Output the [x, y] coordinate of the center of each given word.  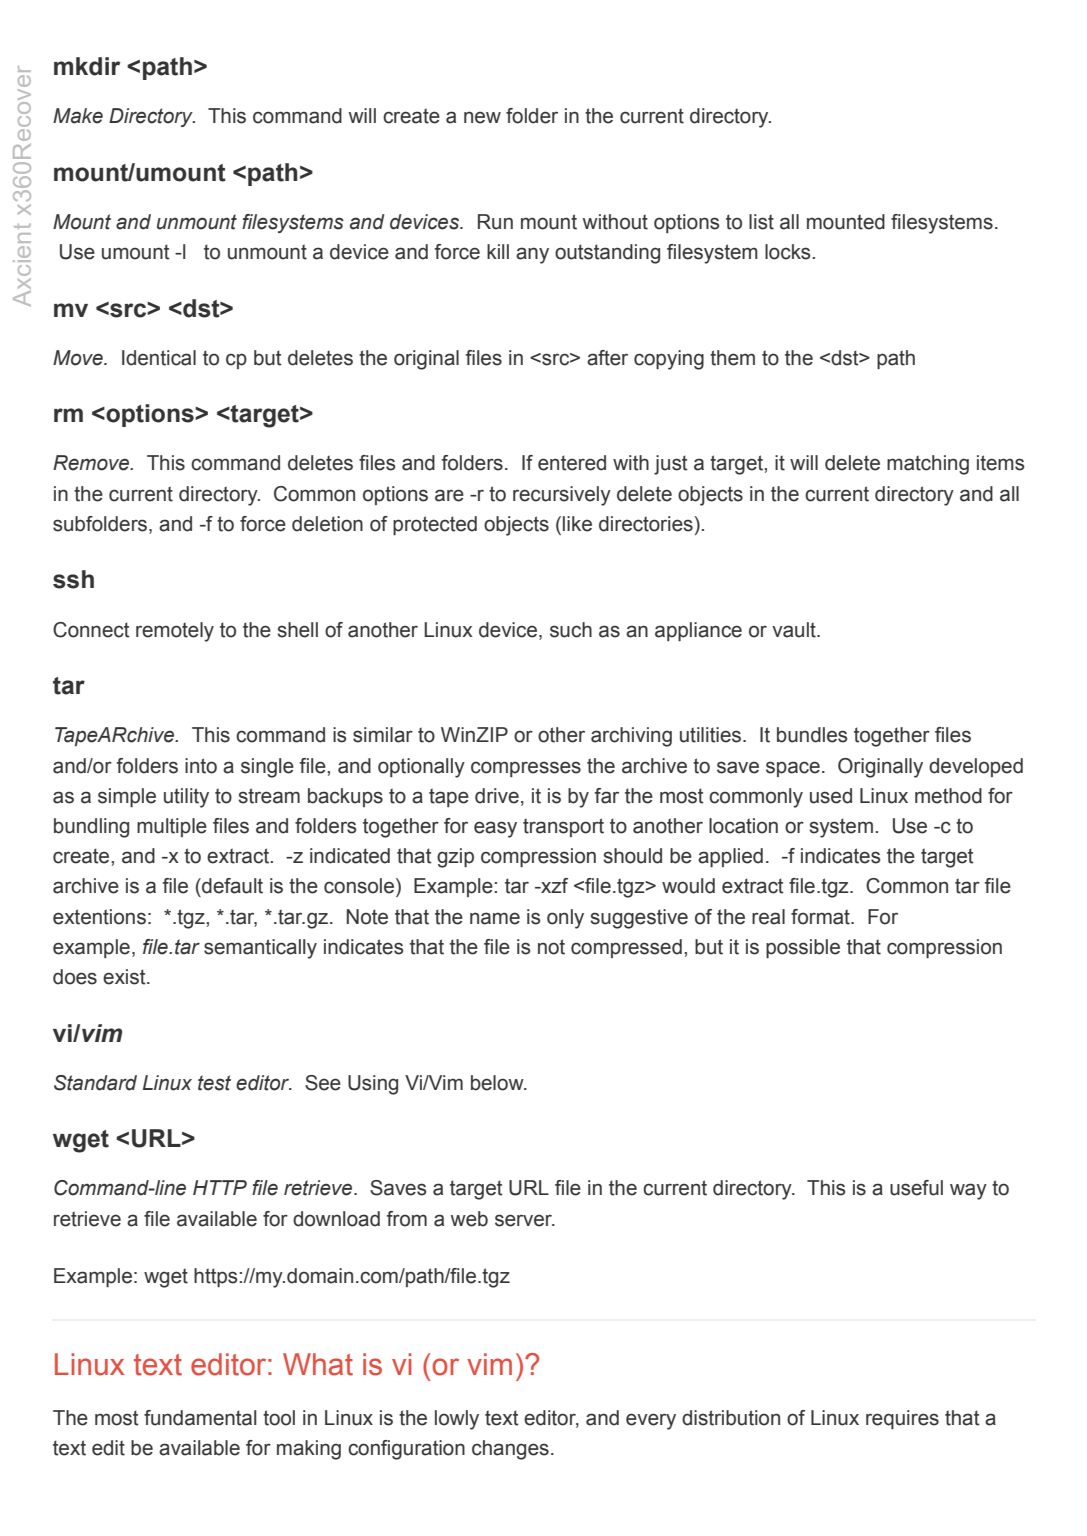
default [231, 886]
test [214, 1083]
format [821, 917]
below [498, 1083]
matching [928, 465]
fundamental [200, 1418]
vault [795, 630]
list [761, 222]
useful [916, 1188]
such [571, 630]
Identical [159, 358]
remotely [175, 632]
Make [78, 116]
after [607, 358]
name [495, 918]
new [482, 117]
